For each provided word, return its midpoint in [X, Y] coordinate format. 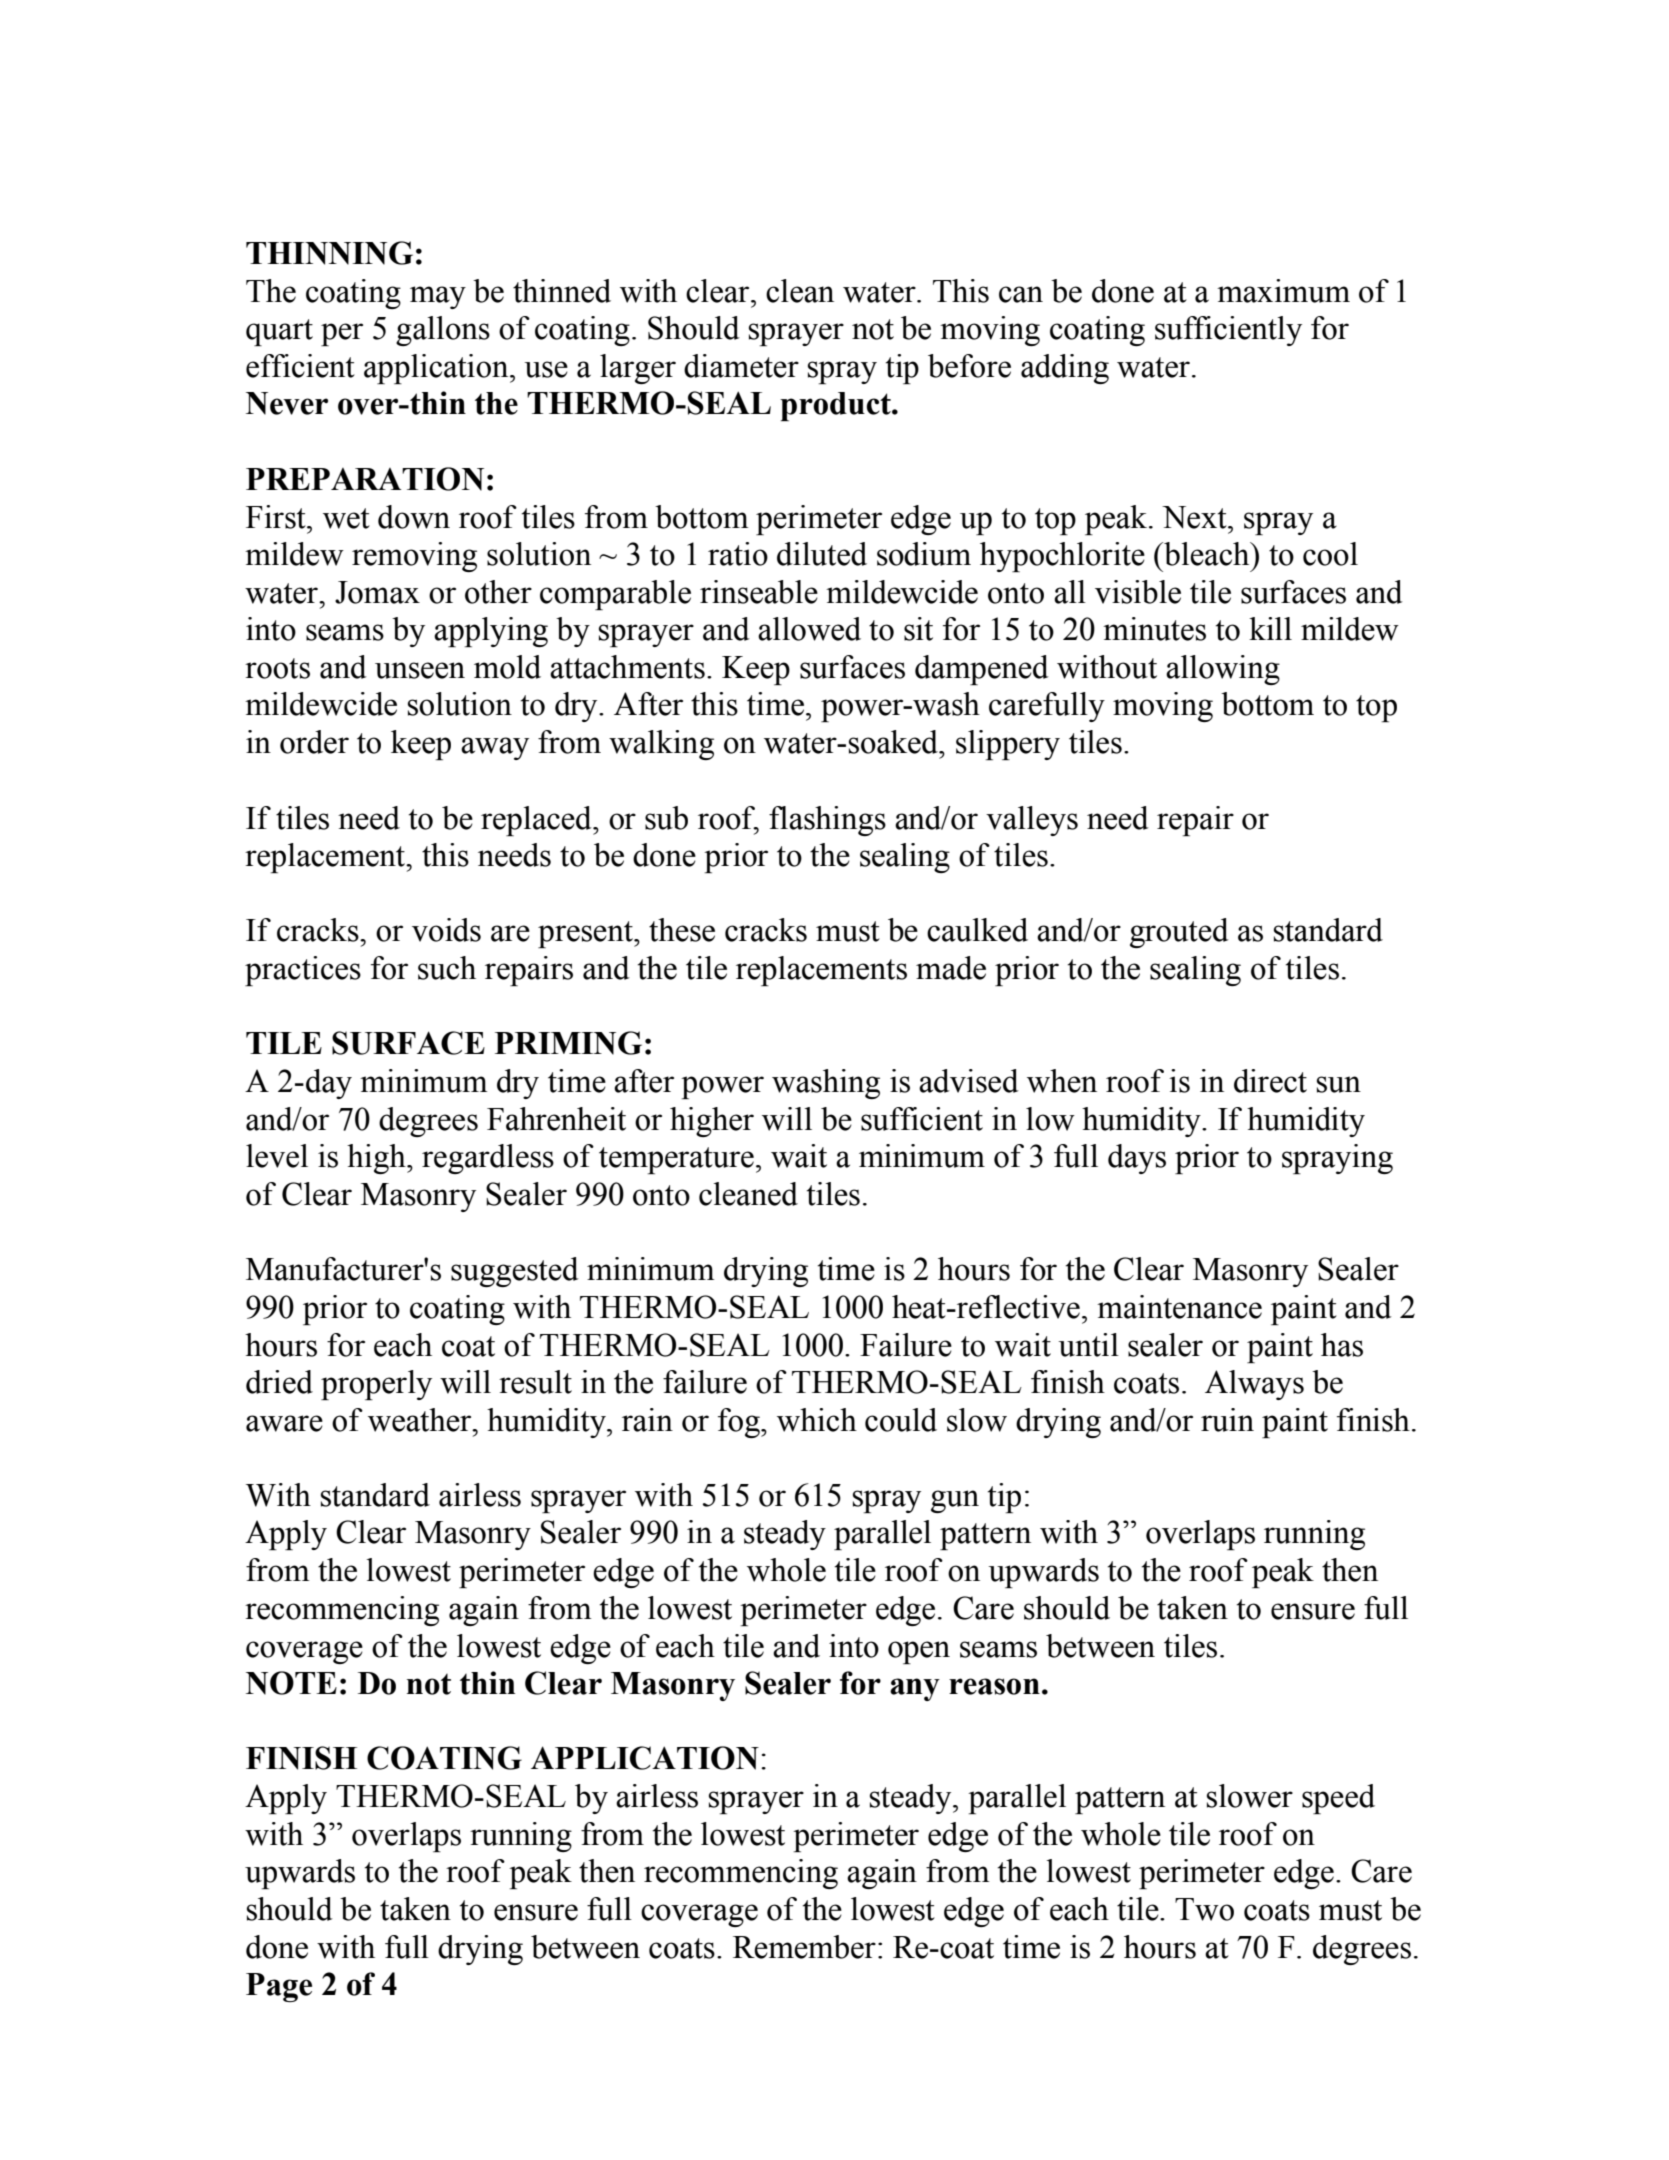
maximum [1283, 291]
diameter [741, 366]
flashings [827, 821]
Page [279, 1987]
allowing [1223, 670]
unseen [420, 670]
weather [421, 1420]
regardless [488, 1159]
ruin [1227, 1420]
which [817, 1420]
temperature [676, 1160]
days [1137, 1159]
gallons [443, 331]
